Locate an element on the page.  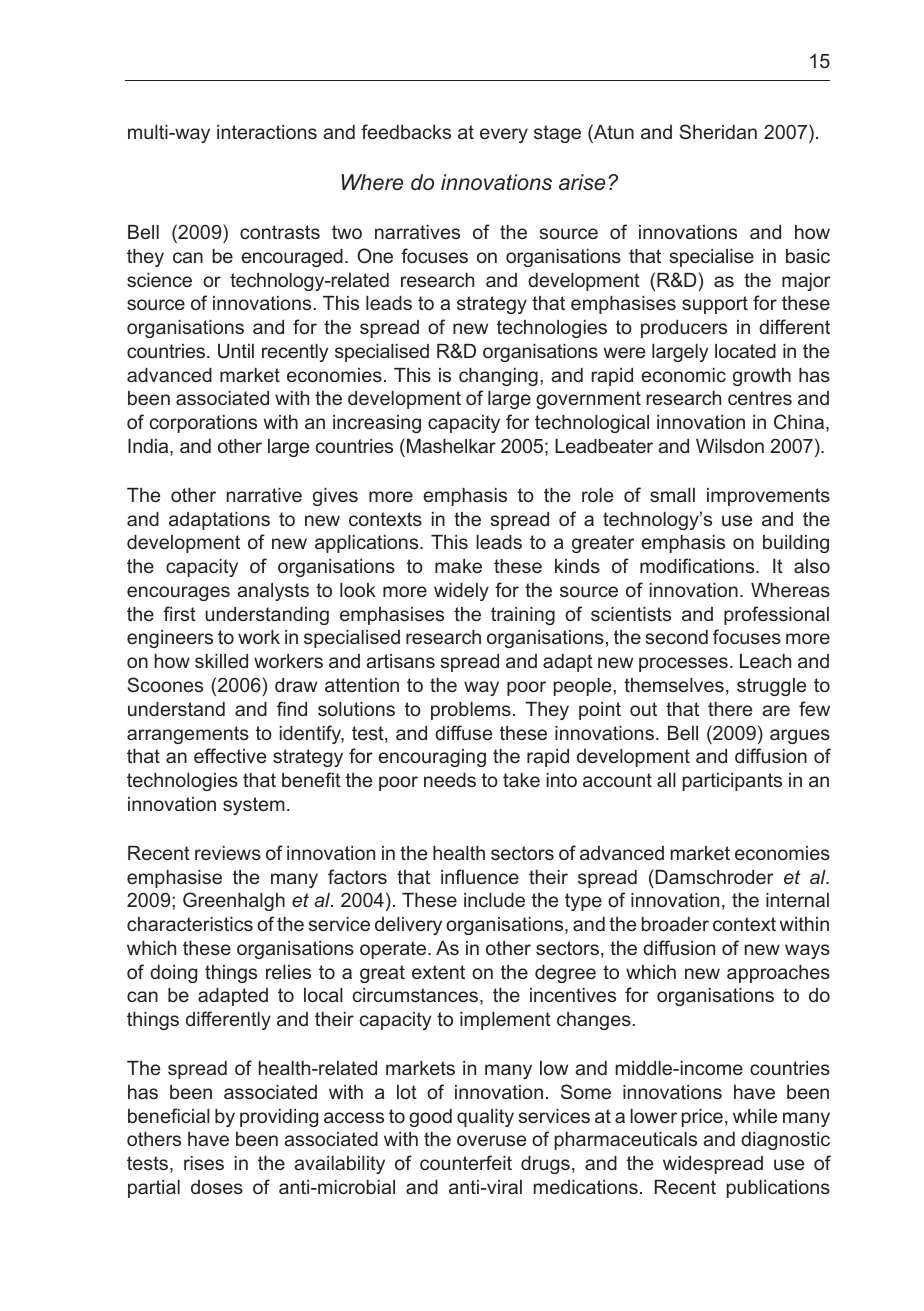
corporations is located at coordinates (203, 424).
